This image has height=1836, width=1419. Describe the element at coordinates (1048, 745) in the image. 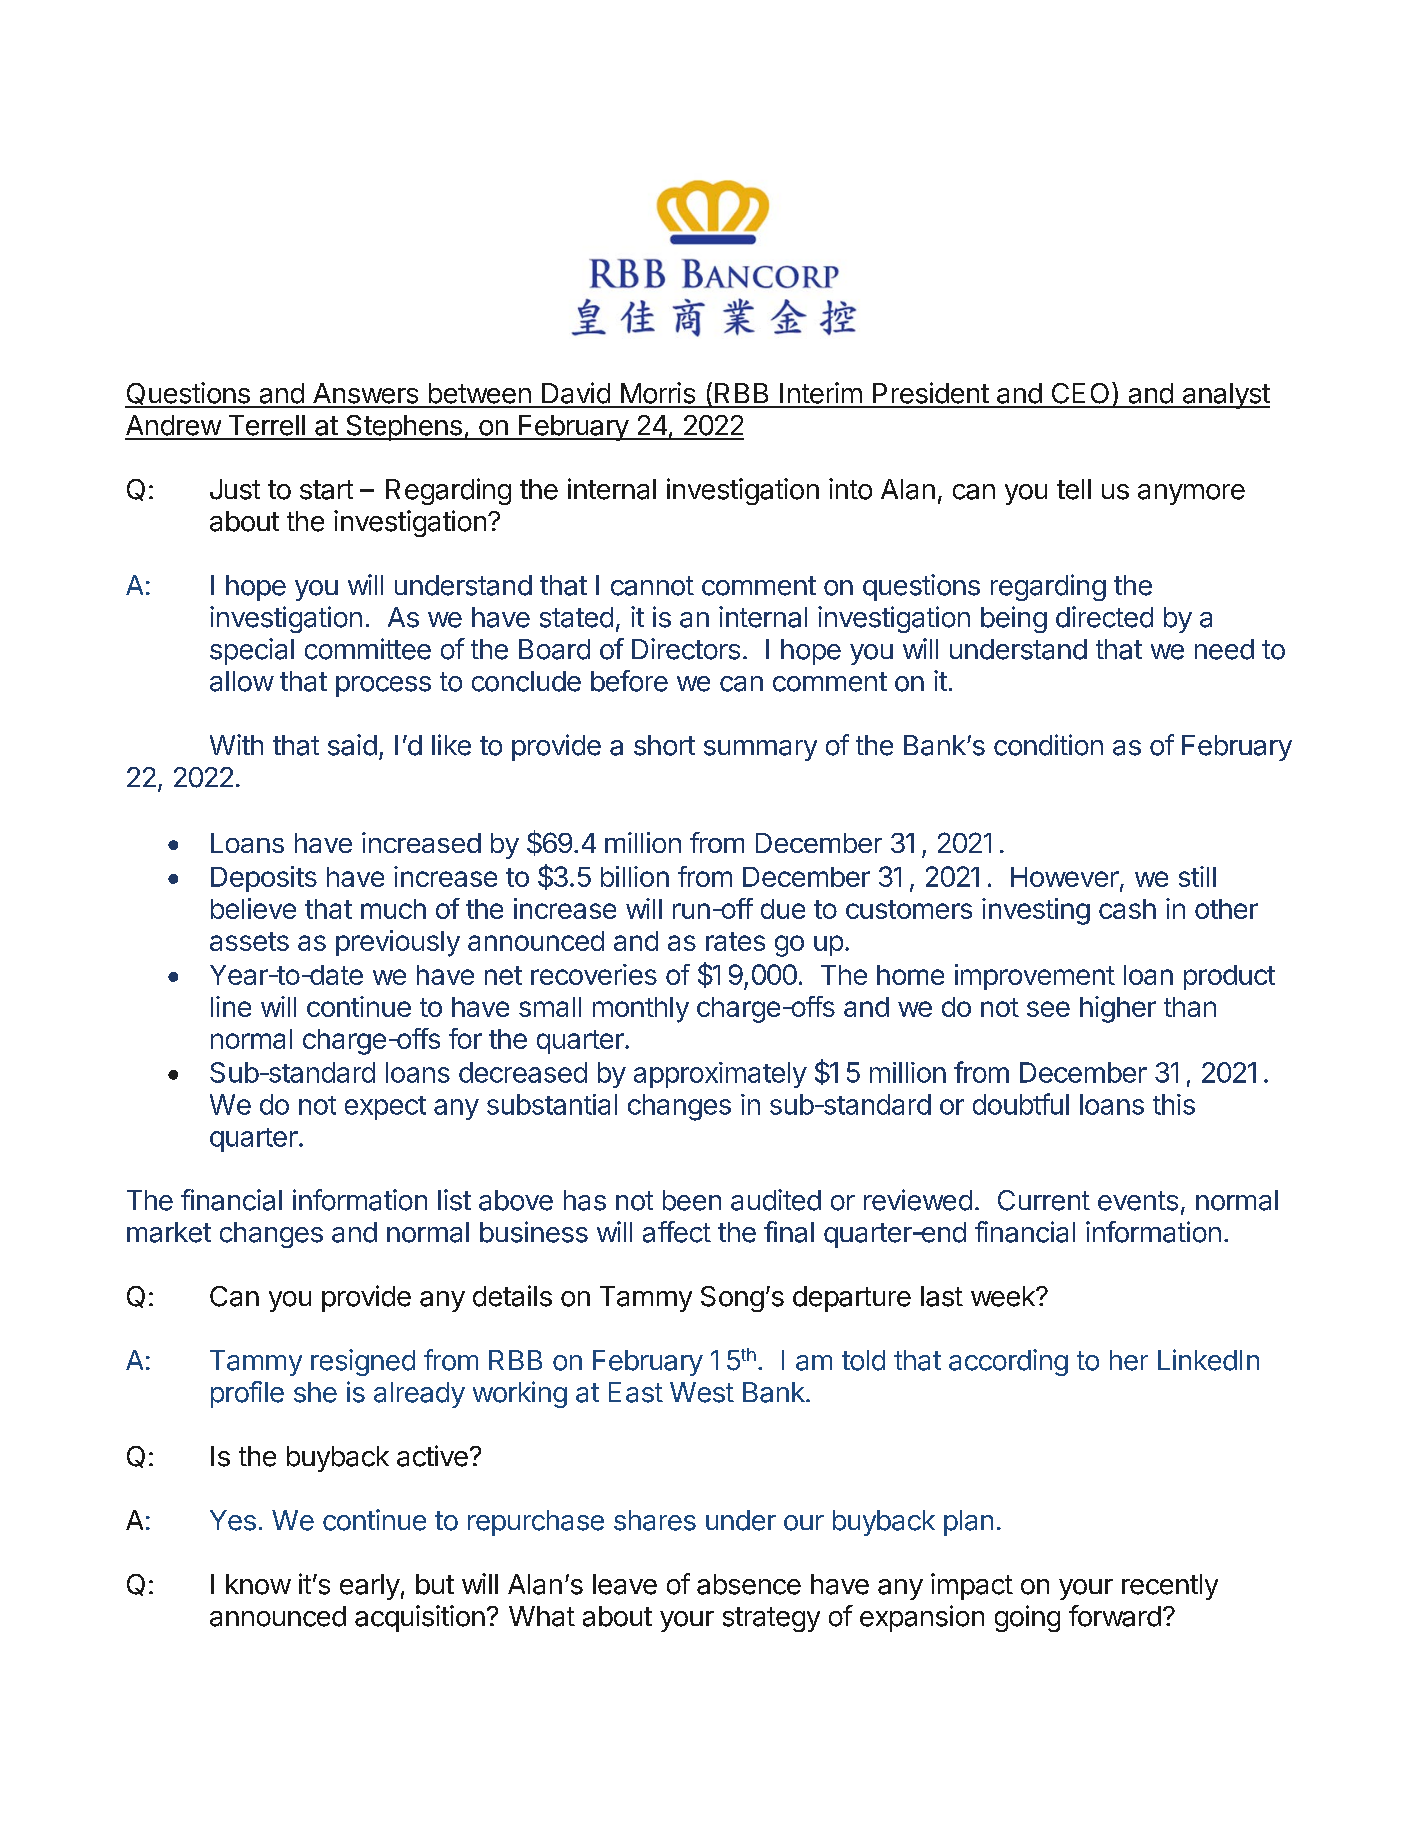

I see `condition` at that location.
